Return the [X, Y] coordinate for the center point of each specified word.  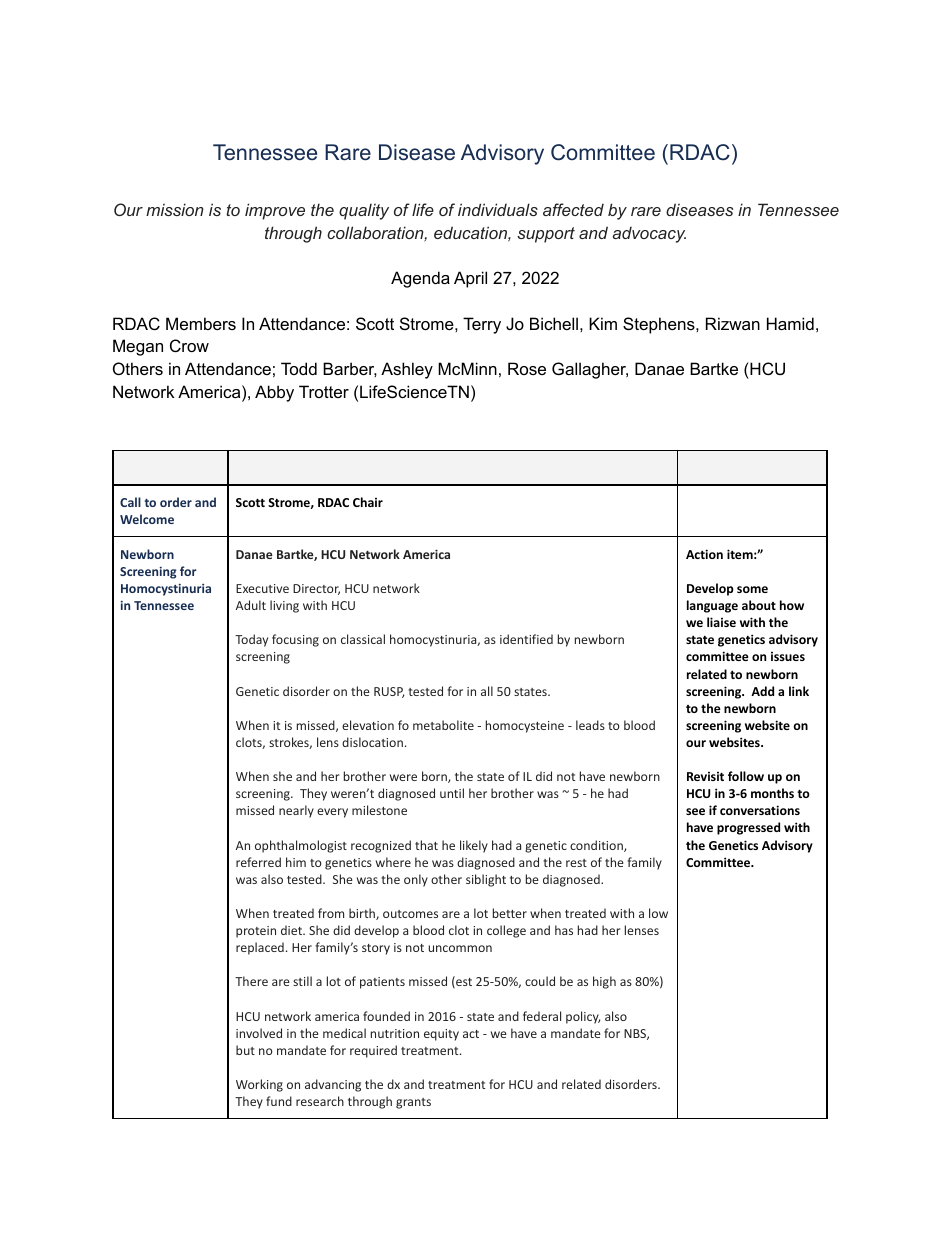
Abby [274, 393]
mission [175, 209]
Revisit [705, 776]
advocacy [649, 235]
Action [704, 554]
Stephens [660, 325]
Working [259, 1085]
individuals [498, 209]
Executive [262, 588]
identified [526, 639]
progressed [748, 828]
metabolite [443, 725]
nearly [296, 811]
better [510, 913]
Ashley [407, 370]
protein [256, 932]
